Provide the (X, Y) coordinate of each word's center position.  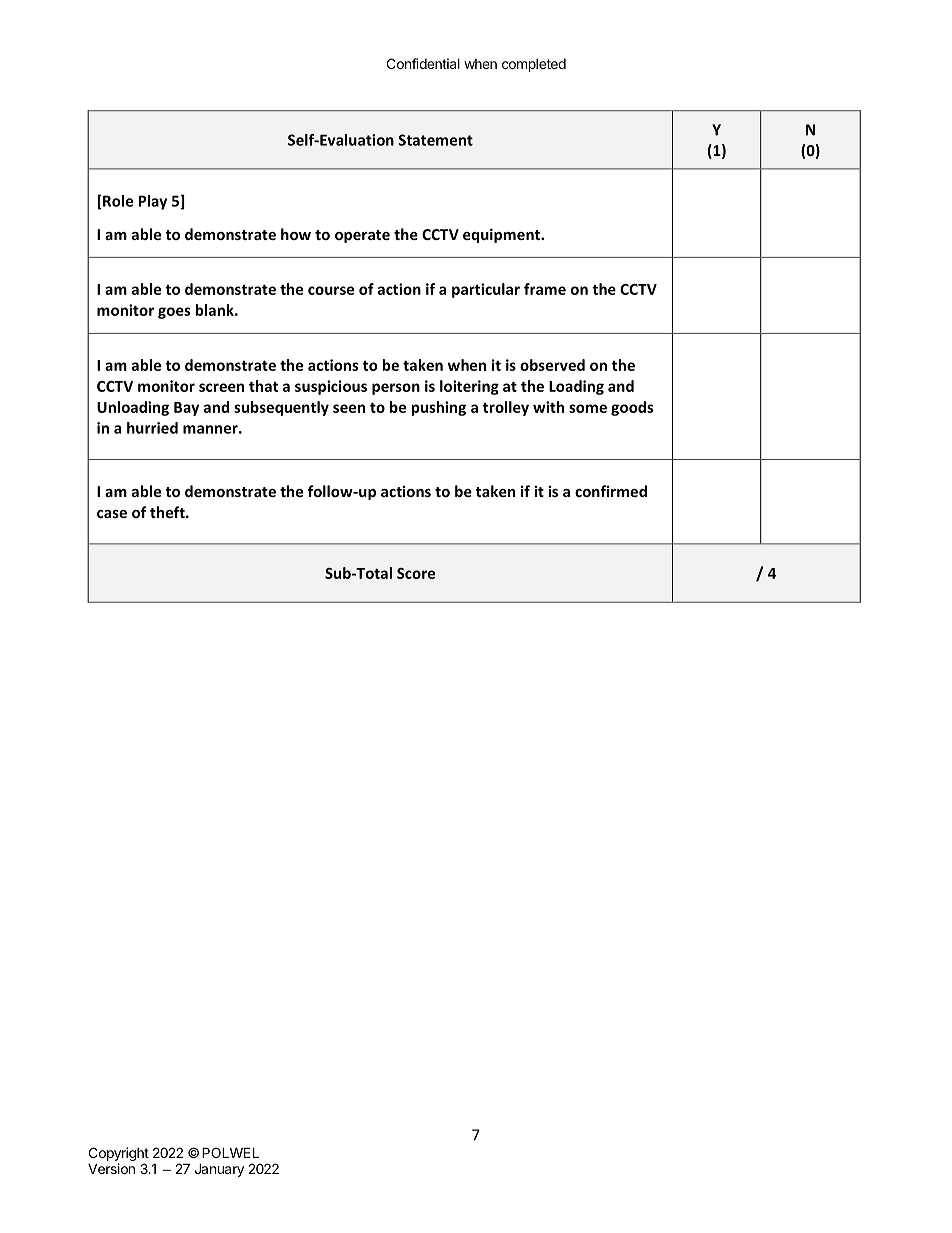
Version (111, 1168)
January (219, 1170)
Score (416, 573)
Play (153, 202)
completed (534, 65)
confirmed (611, 491)
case (112, 514)
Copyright (119, 1155)
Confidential (423, 63)
